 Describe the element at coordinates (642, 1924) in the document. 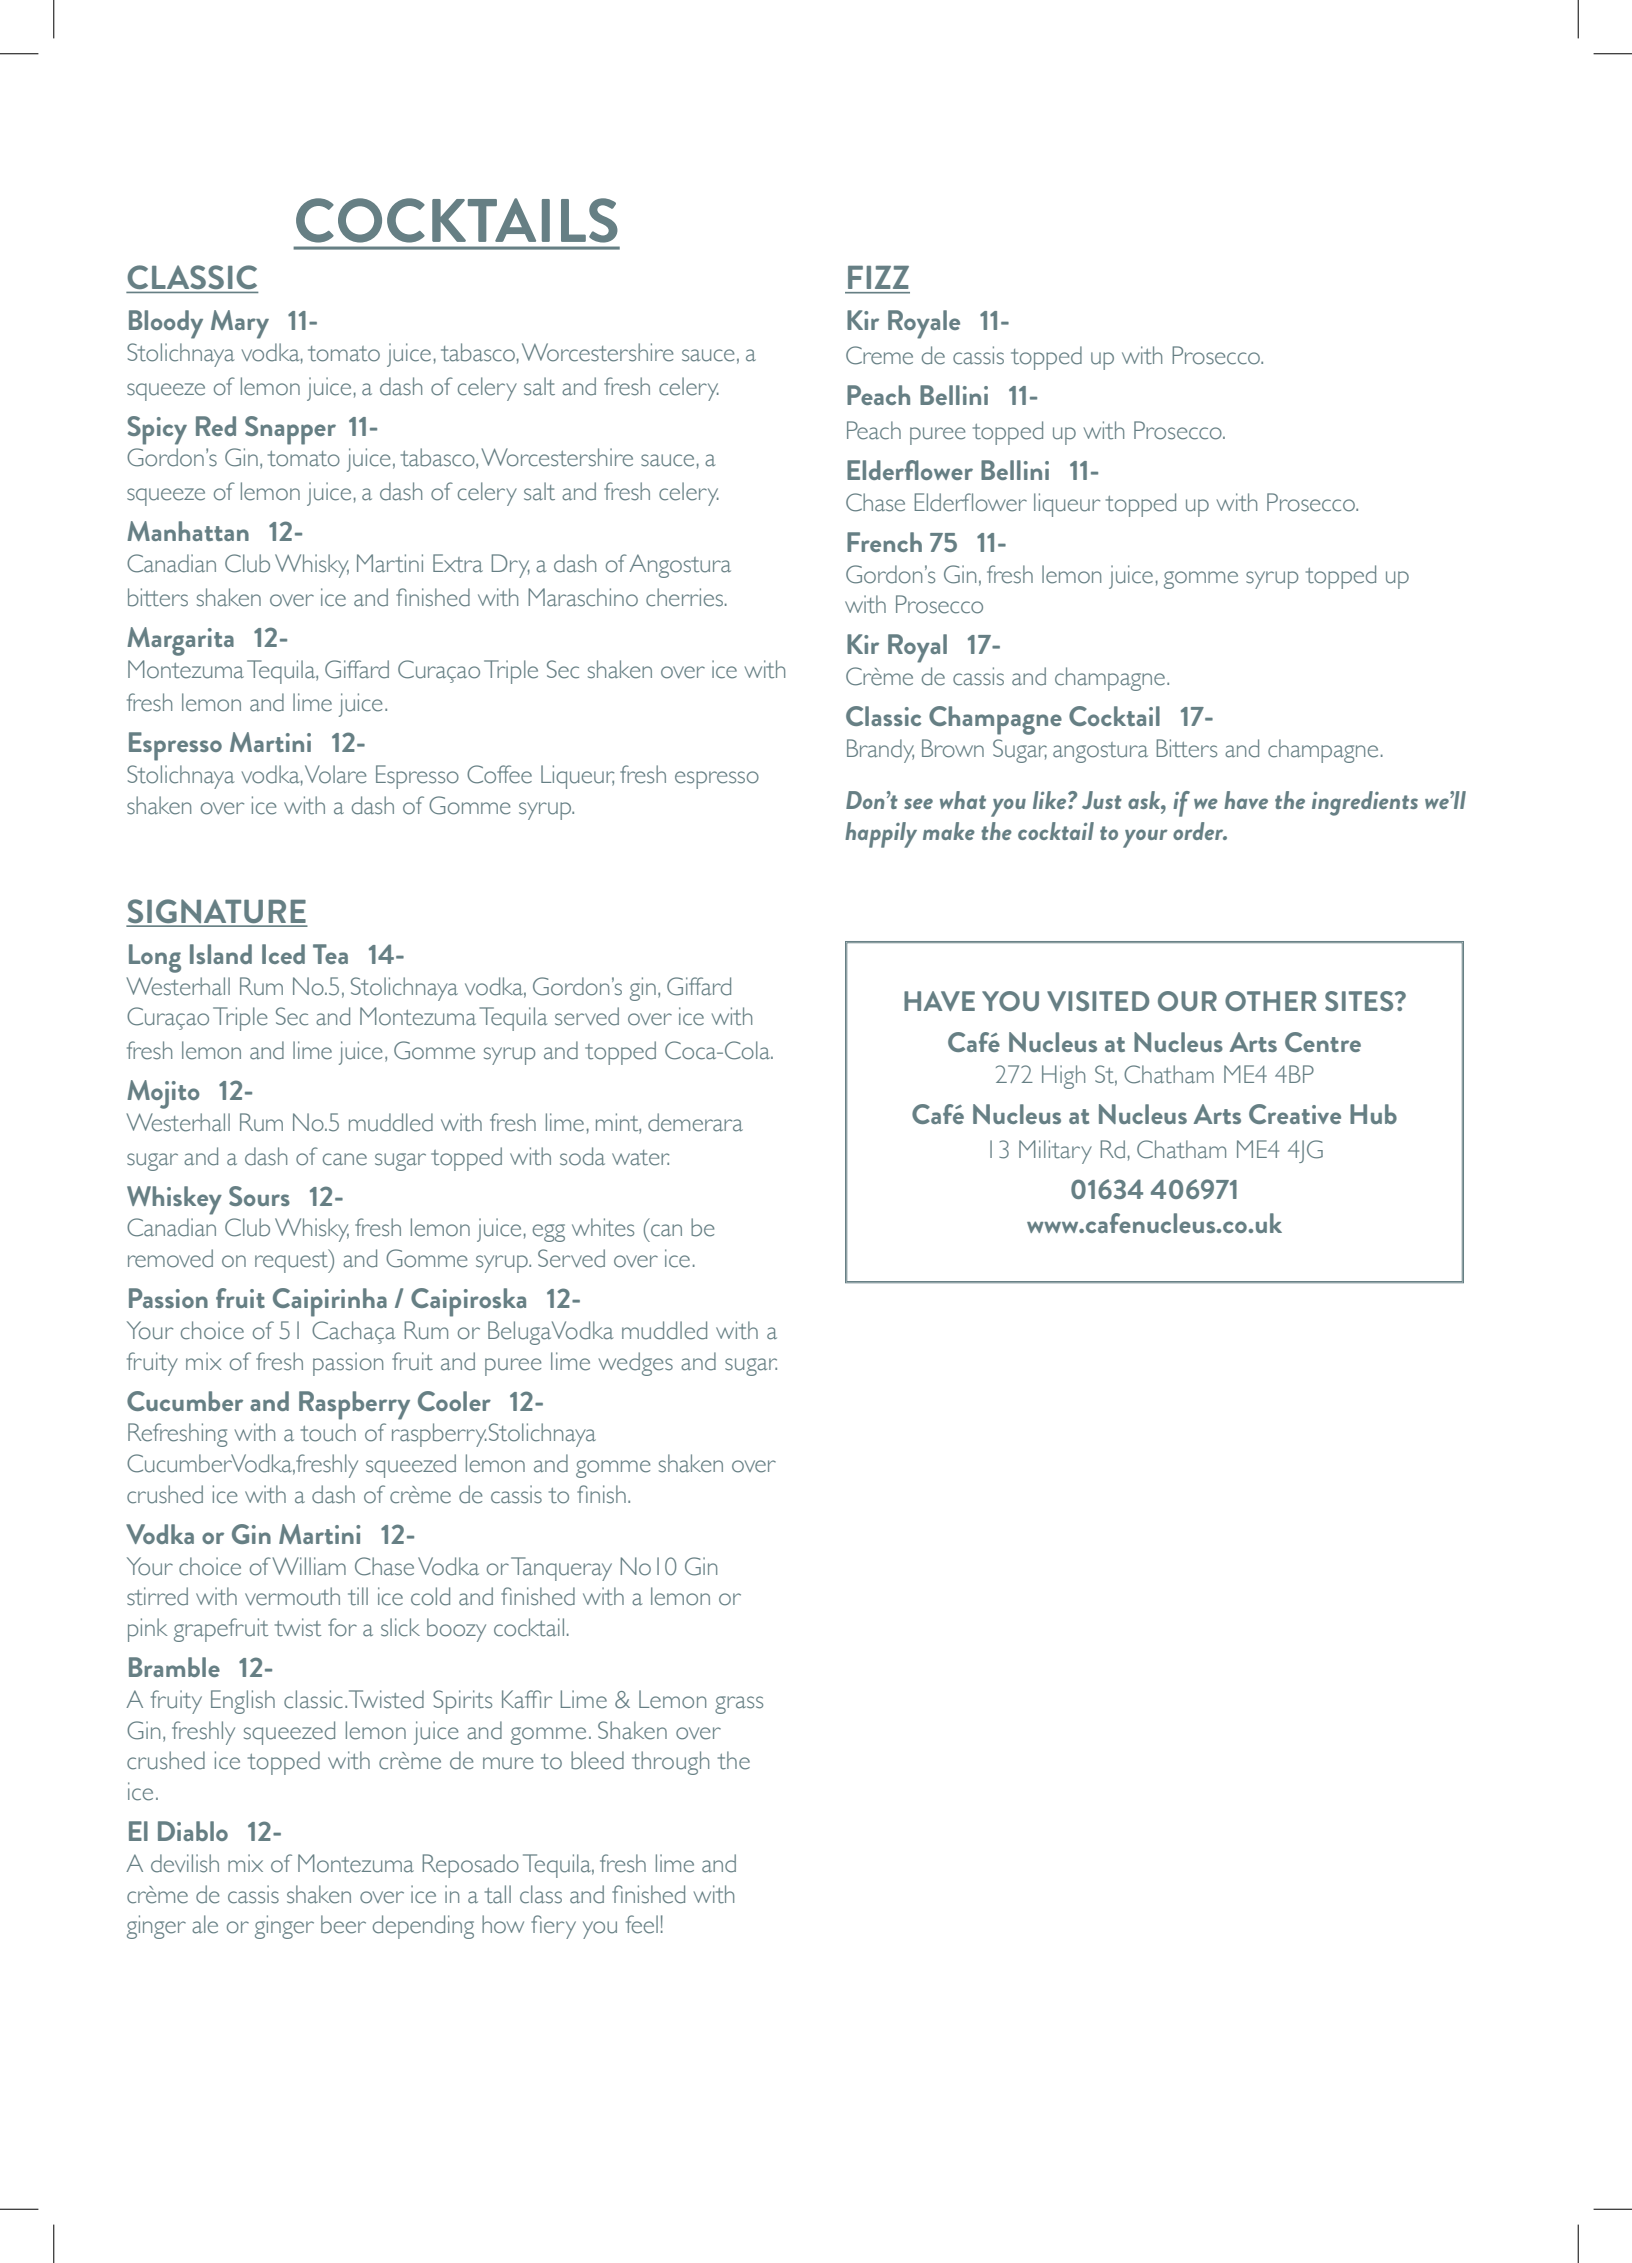

I see `feel` at that location.
